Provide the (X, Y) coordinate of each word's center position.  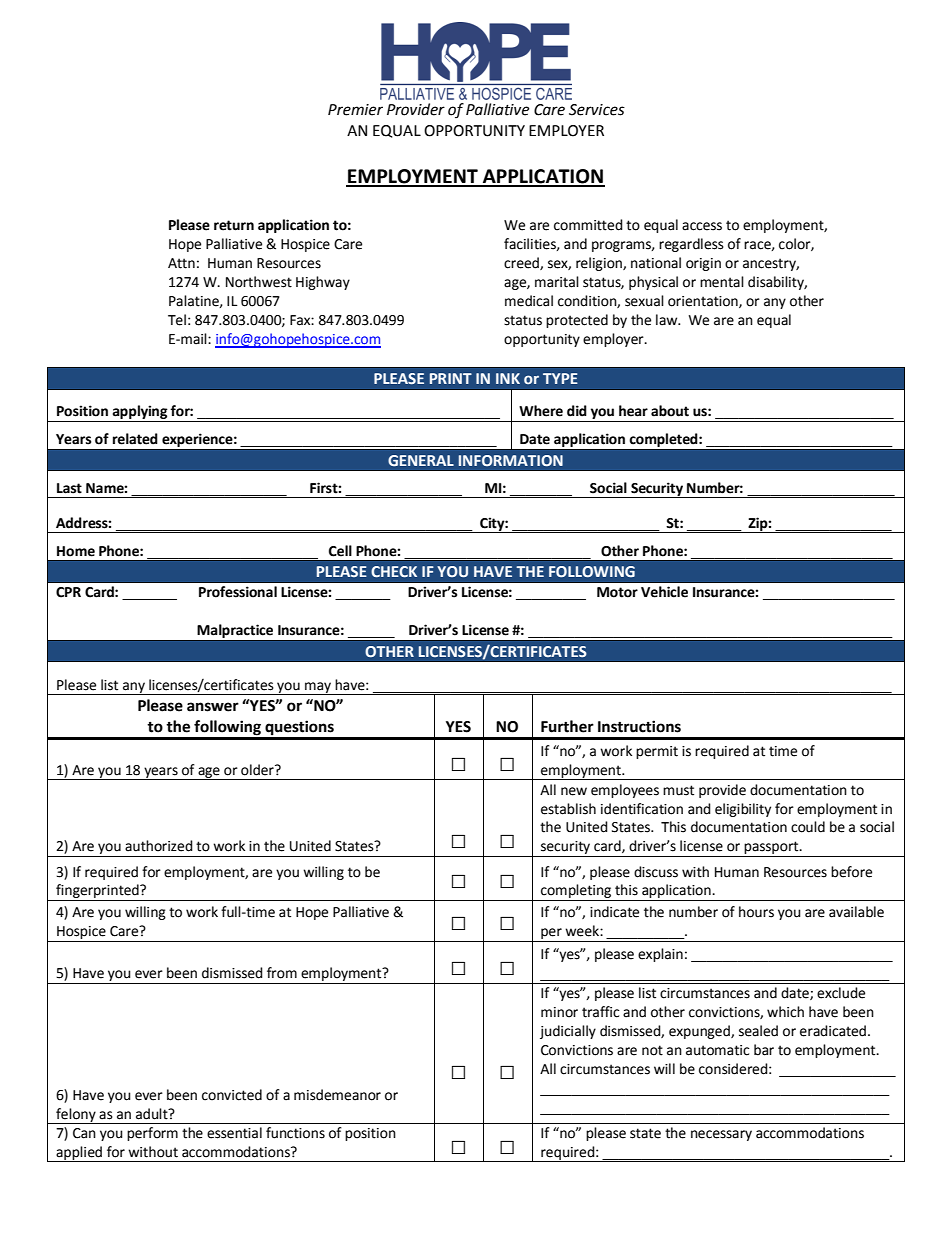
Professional (238, 592)
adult (153, 1114)
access (702, 226)
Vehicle (664, 592)
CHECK (394, 572)
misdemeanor (337, 1095)
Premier (355, 110)
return (234, 225)
